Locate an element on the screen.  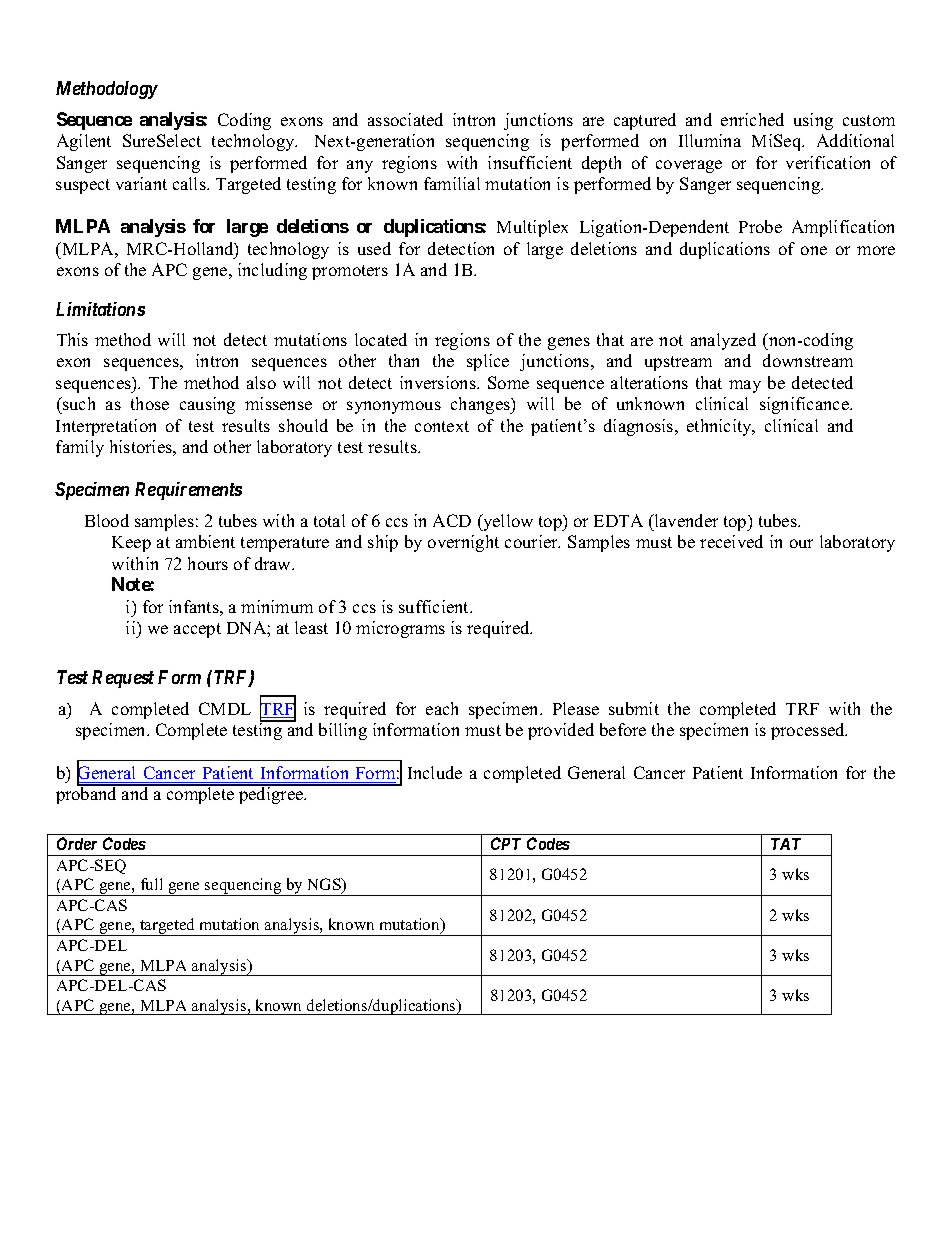
enriched is located at coordinates (752, 119).
